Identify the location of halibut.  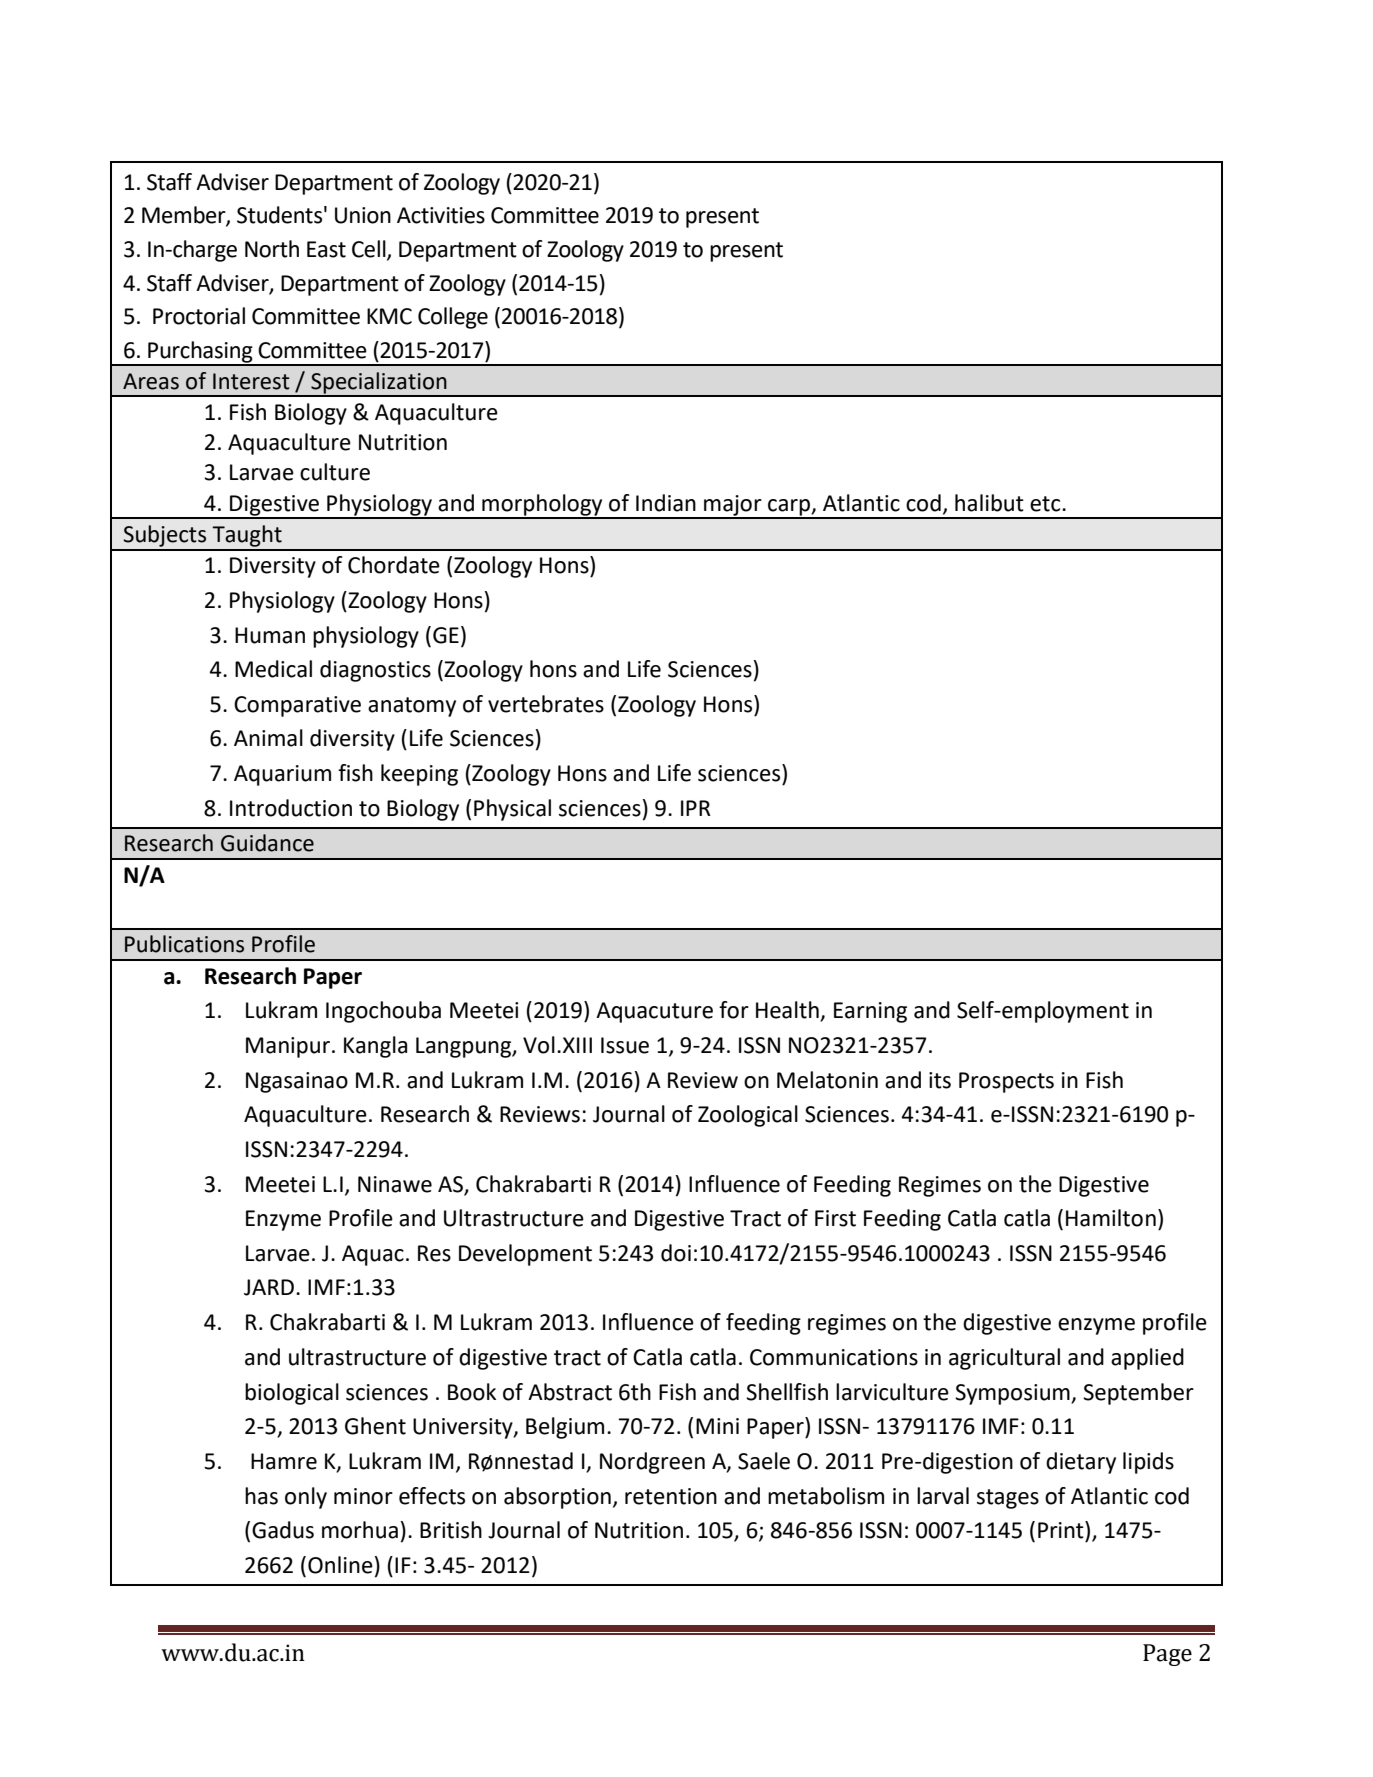
(989, 503).
